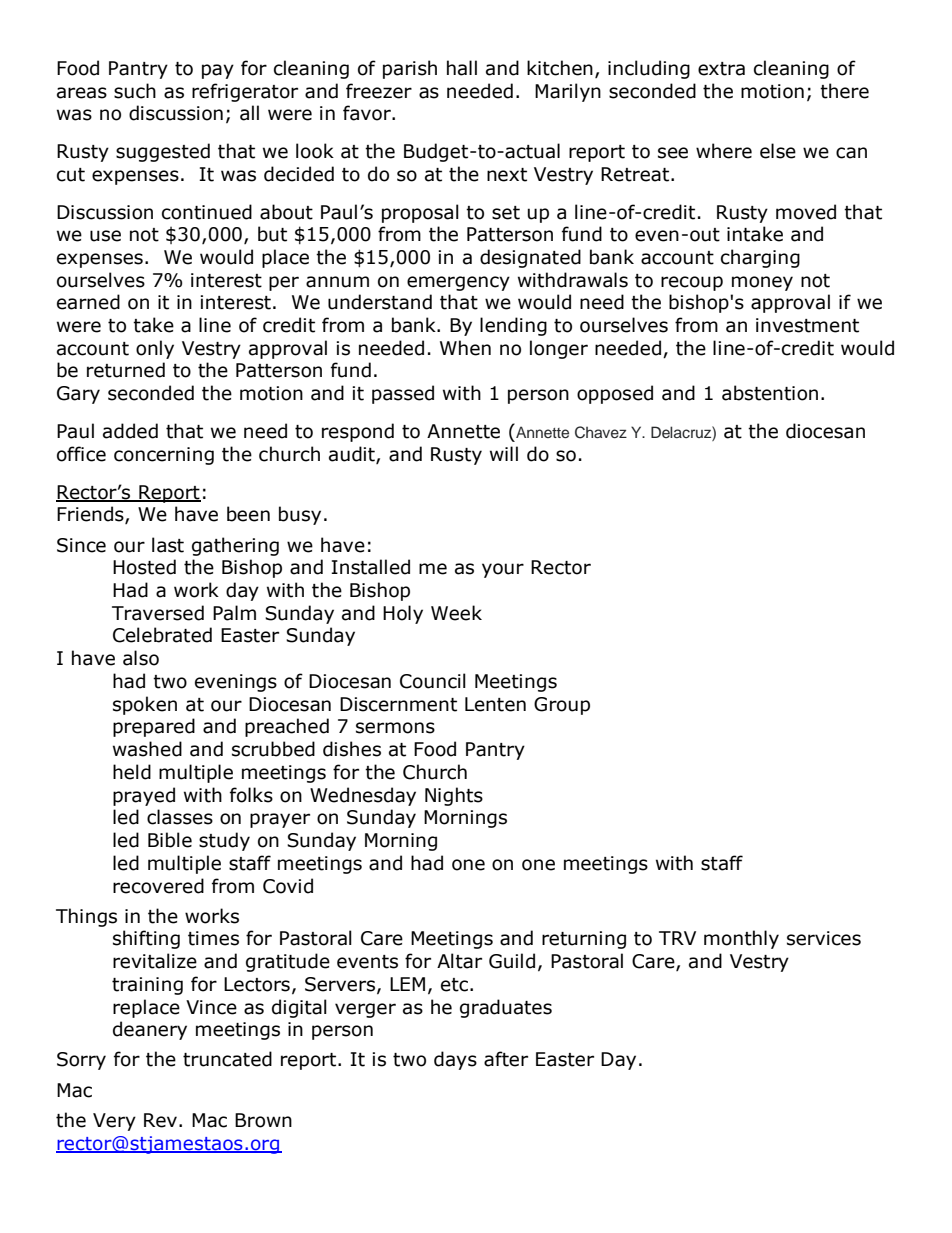 This page has height=1233, width=952. What do you see at coordinates (562, 706) in the page?
I see `Group` at bounding box center [562, 706].
